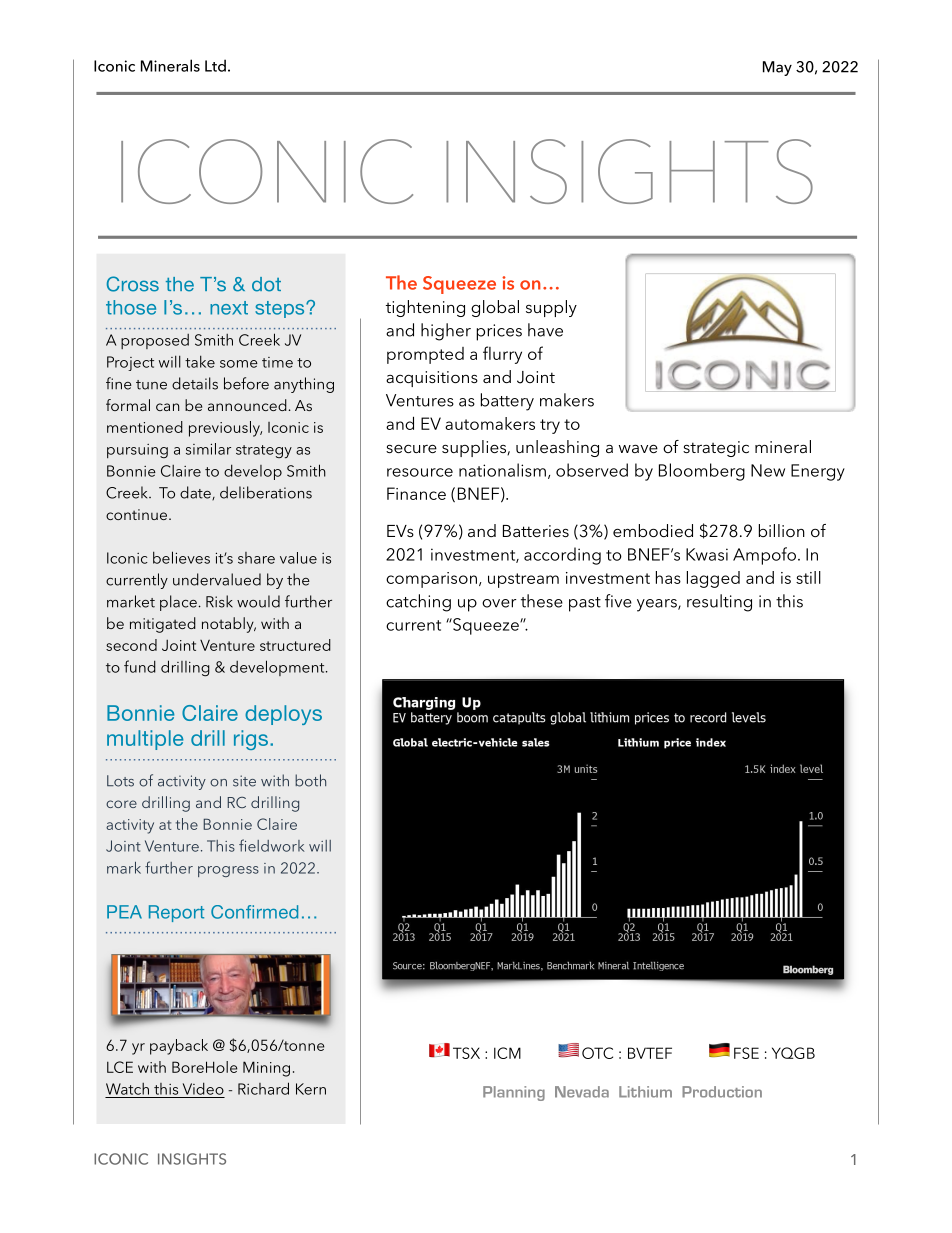  Describe the element at coordinates (215, 65) in the page. I see `Ltd` at that location.
